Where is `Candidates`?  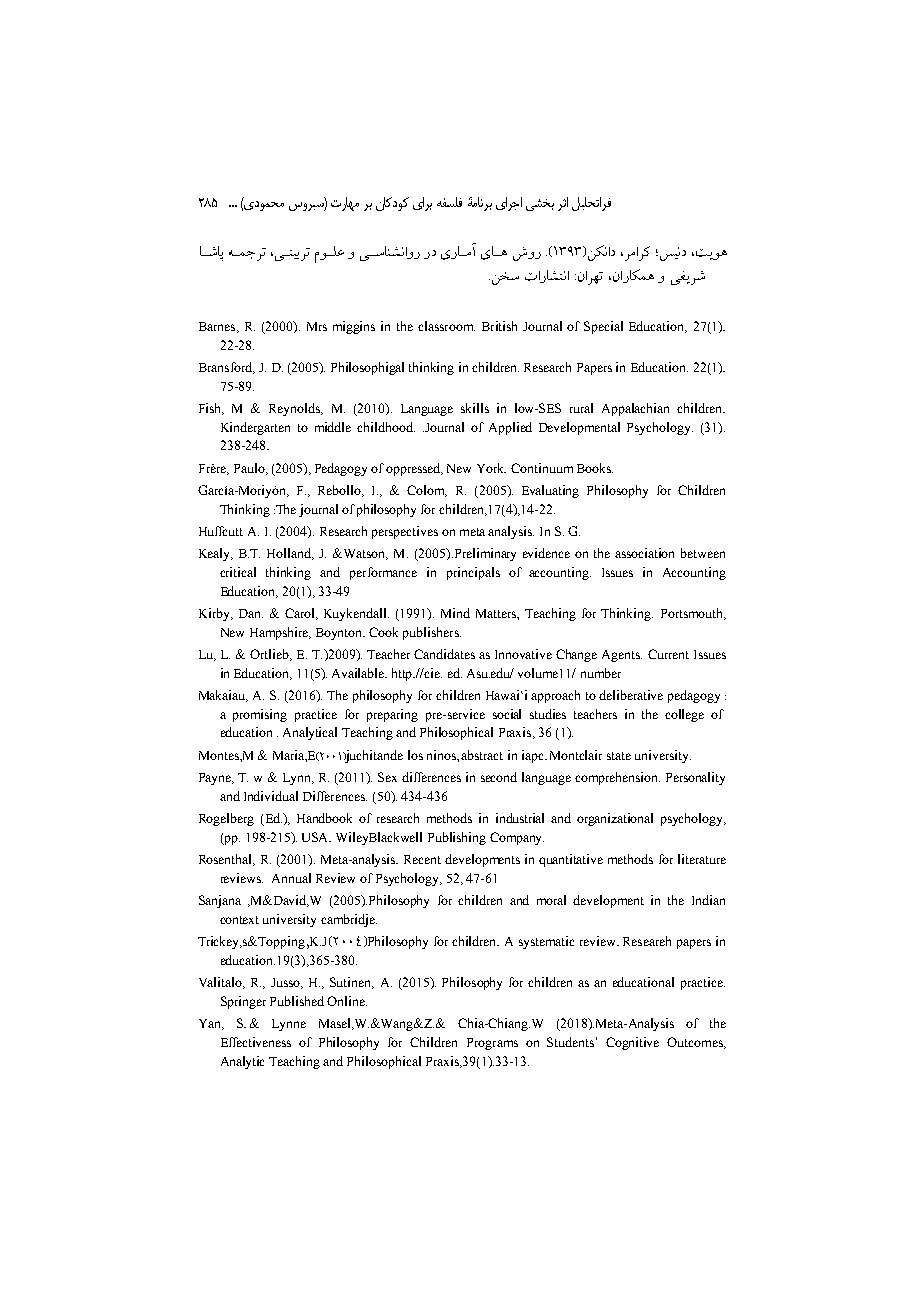 Candidates is located at coordinates (444, 654).
